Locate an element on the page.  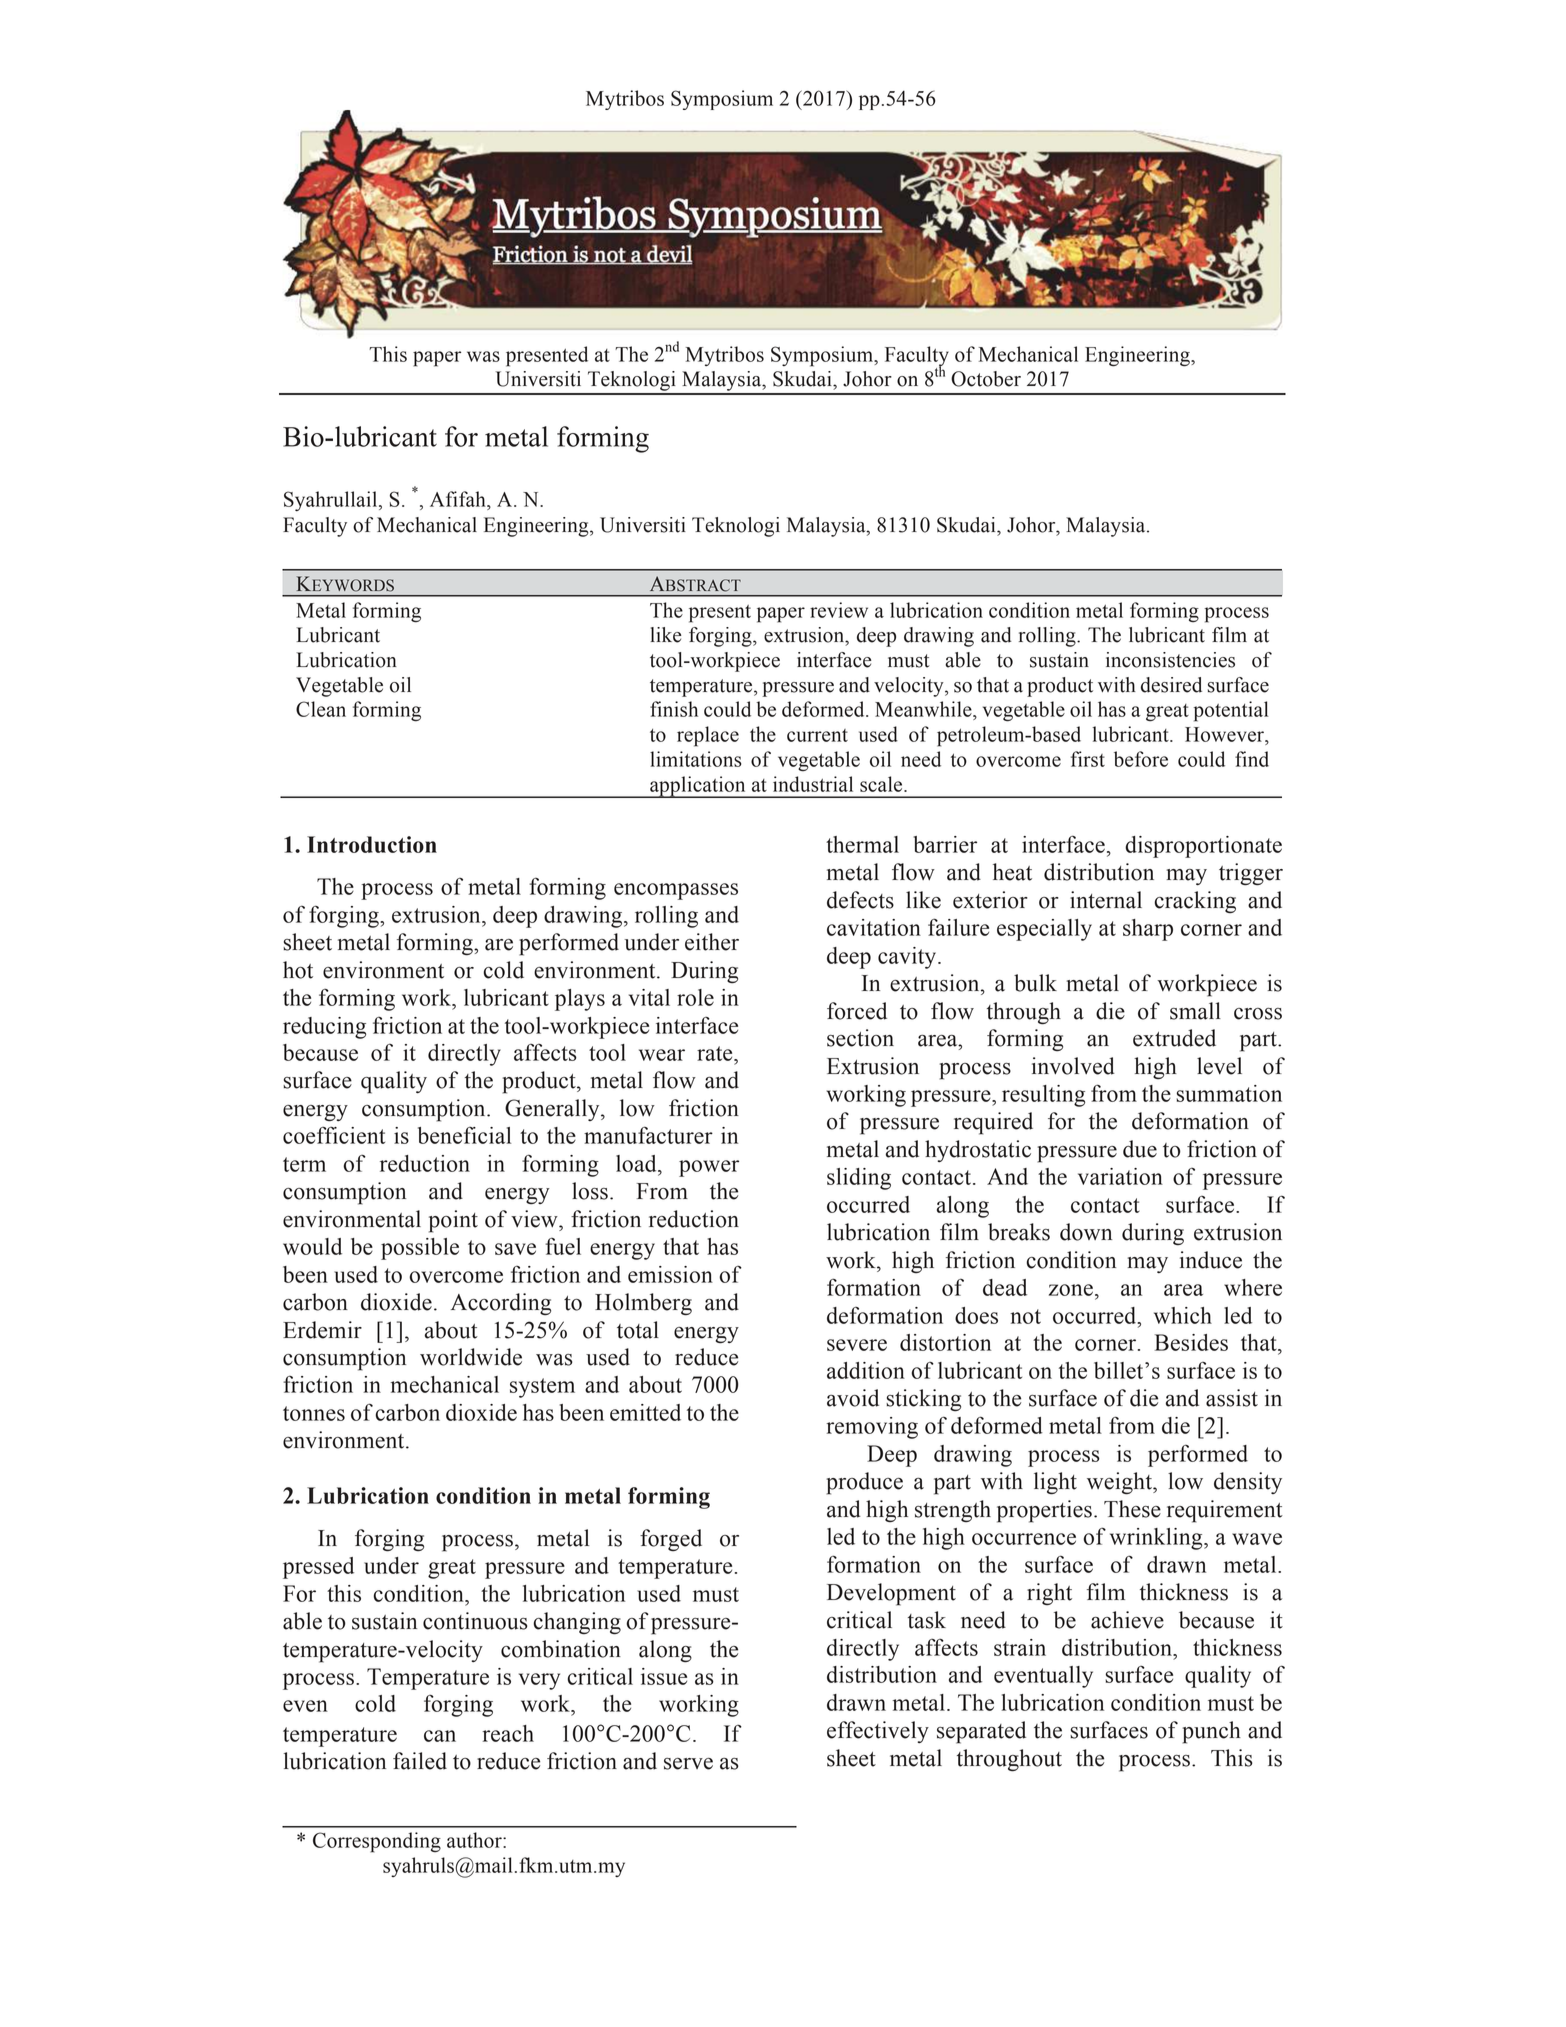
power is located at coordinates (709, 1168).
